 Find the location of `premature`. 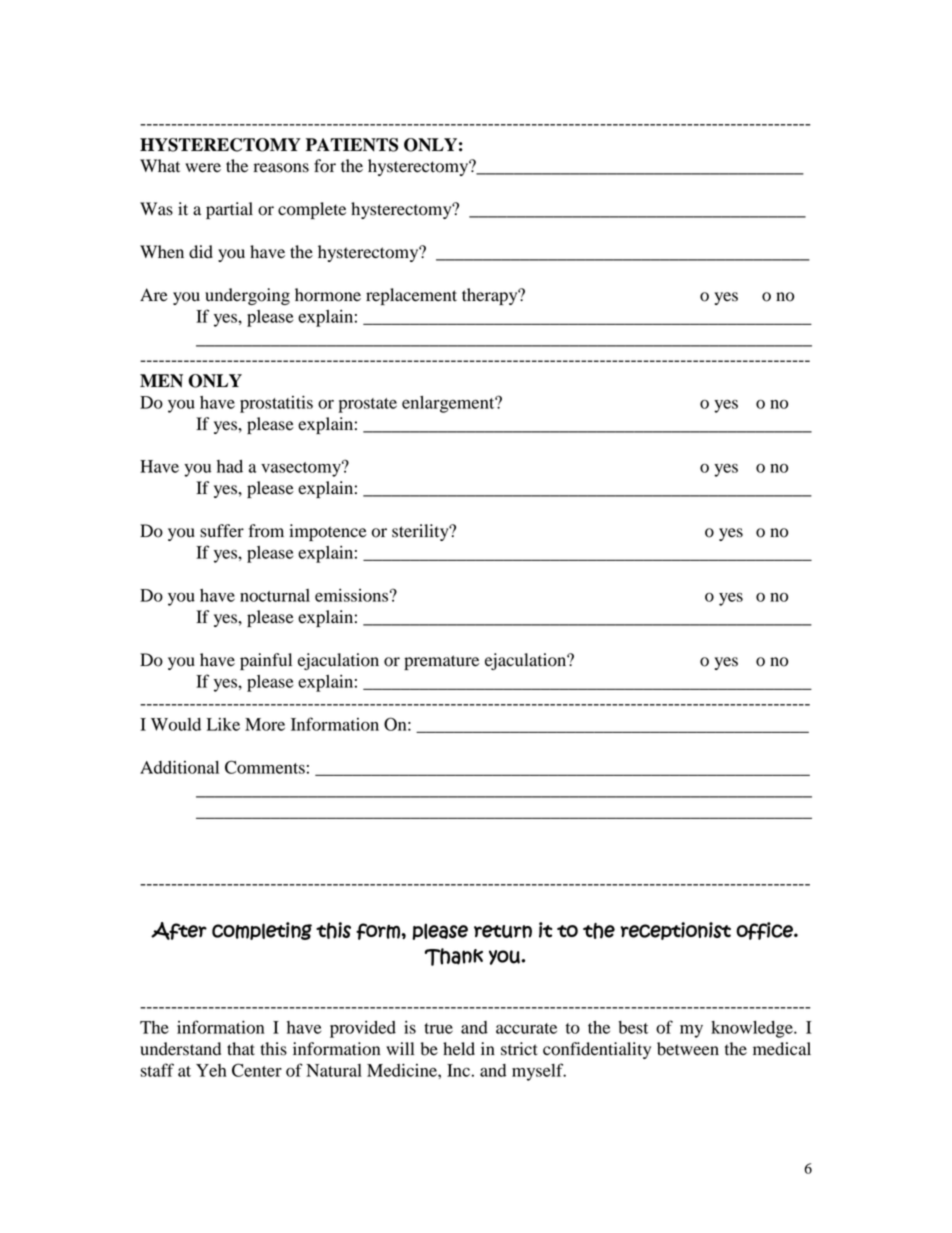

premature is located at coordinates (441, 662).
